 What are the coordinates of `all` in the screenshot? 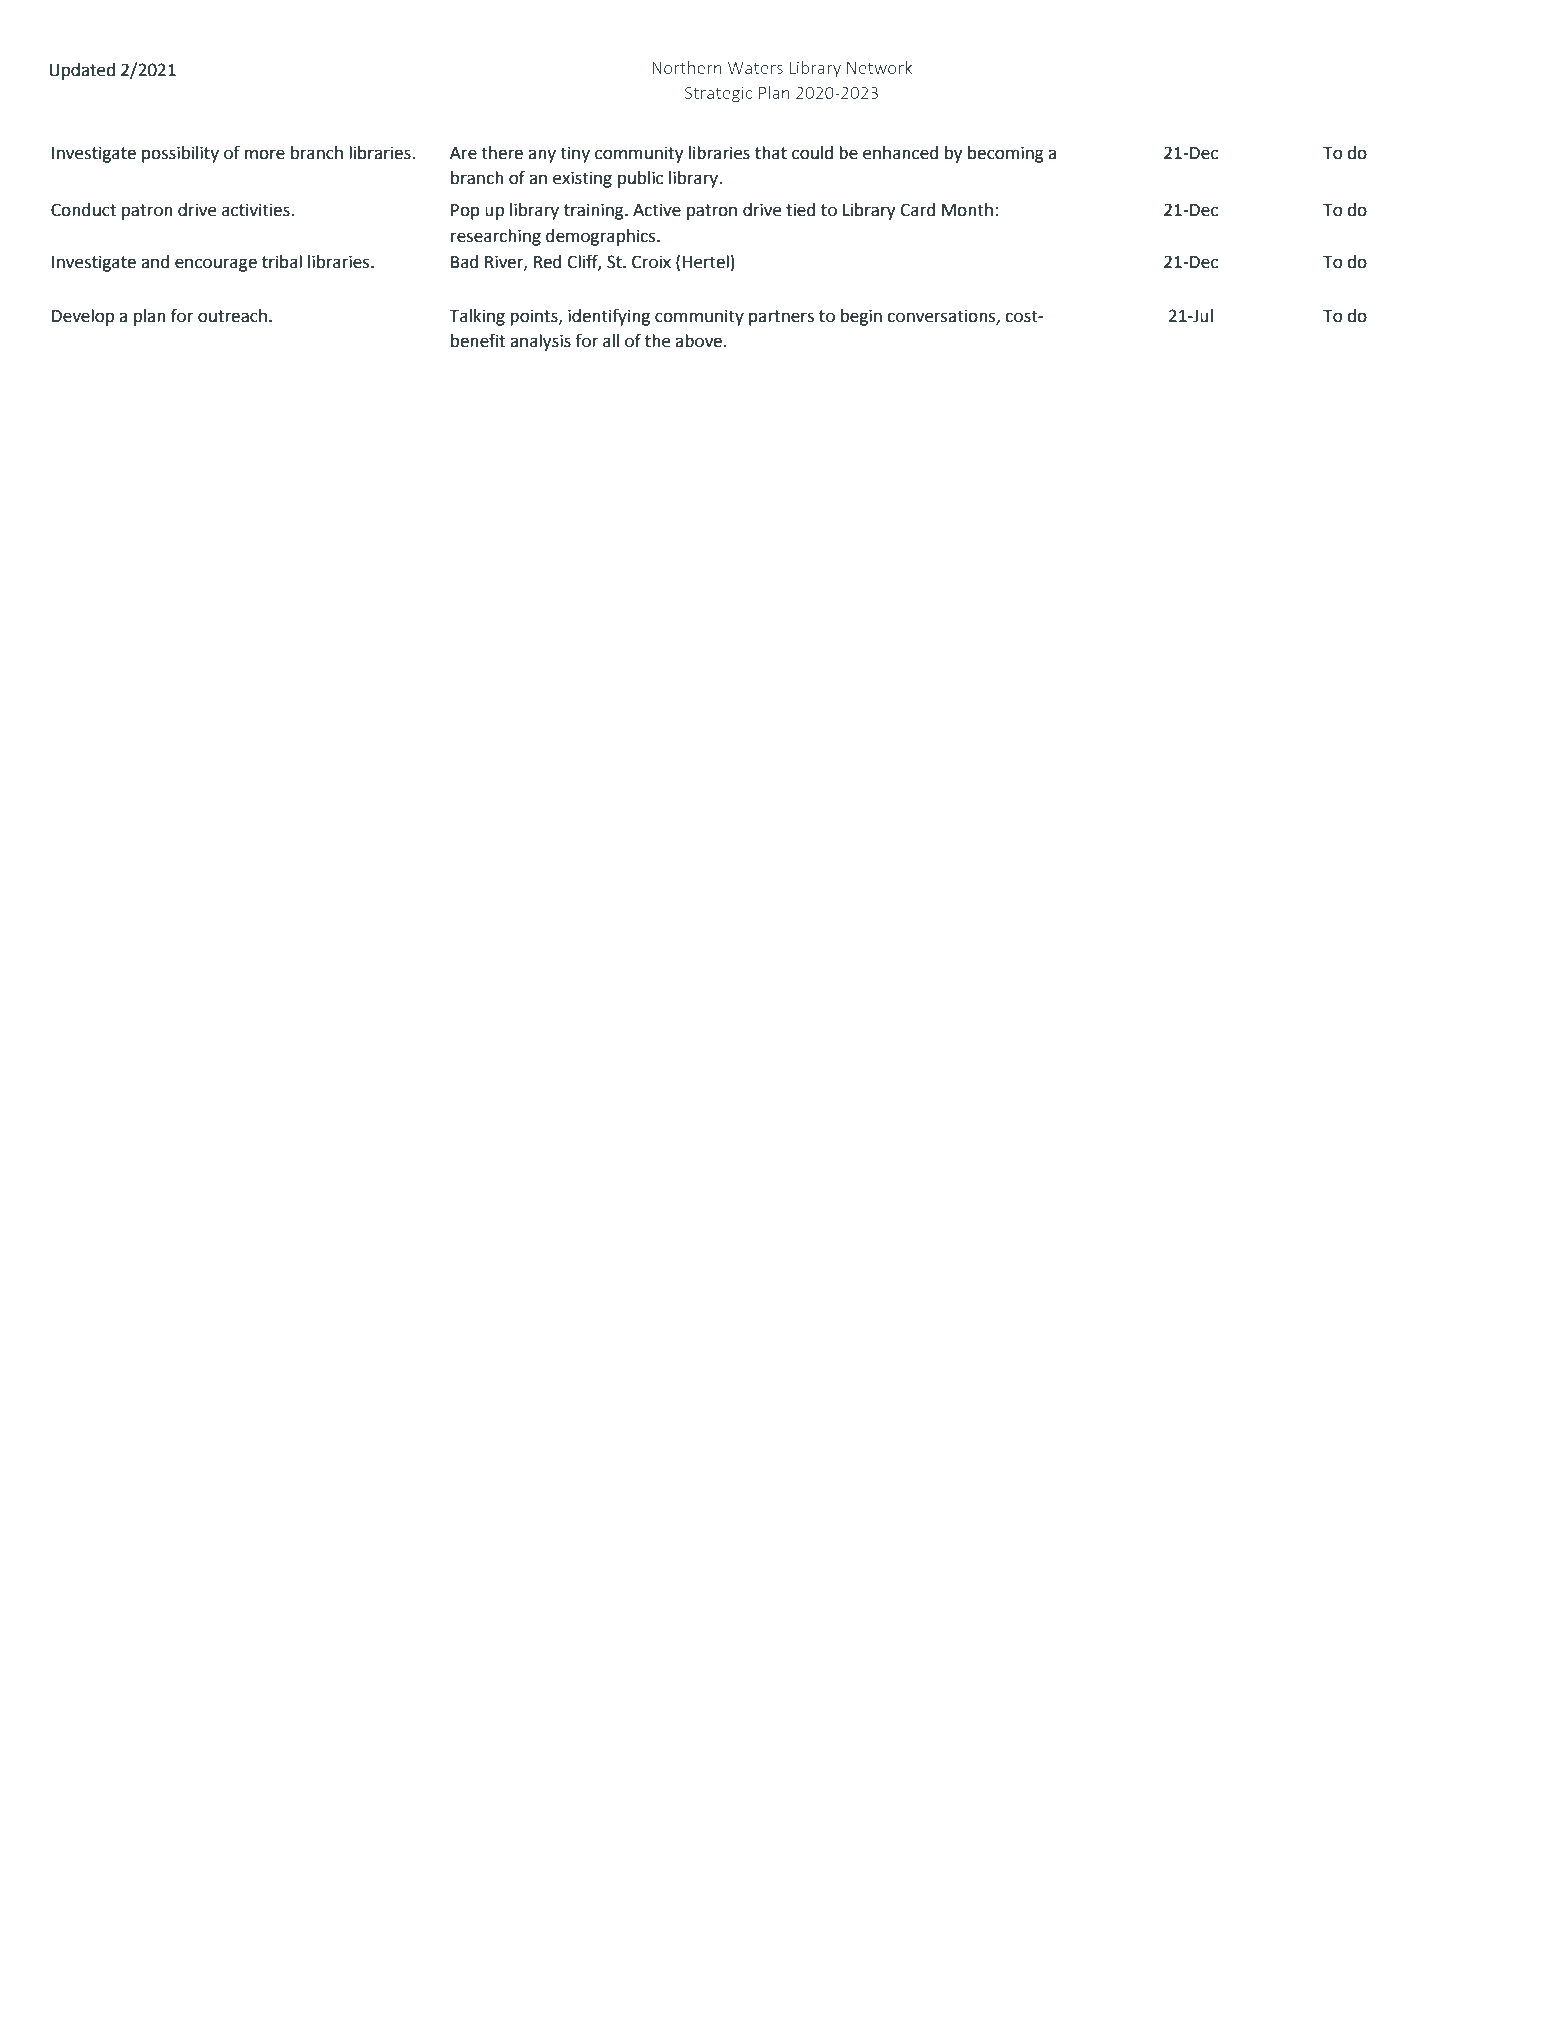 It's located at (611, 341).
